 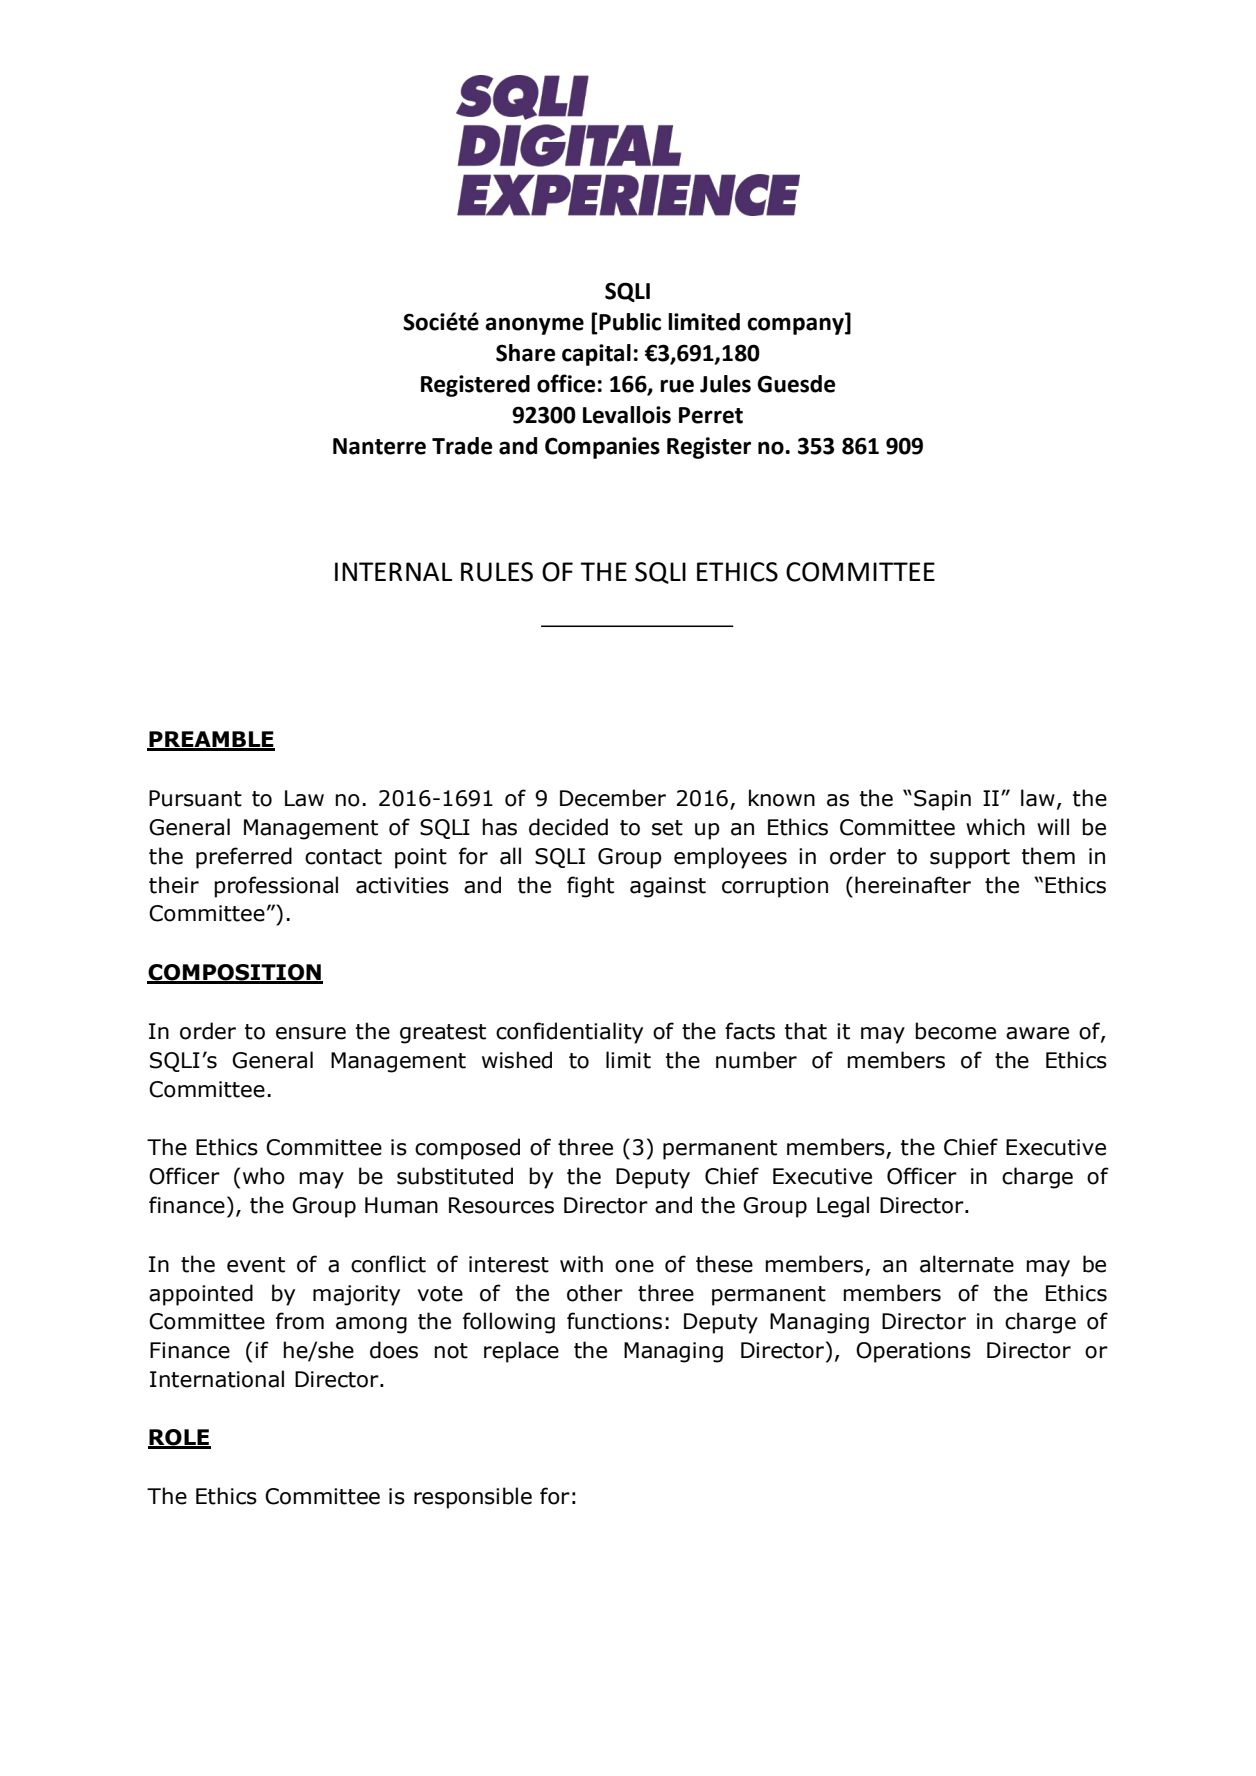 What do you see at coordinates (473, 1498) in the document?
I see `responsible` at bounding box center [473, 1498].
